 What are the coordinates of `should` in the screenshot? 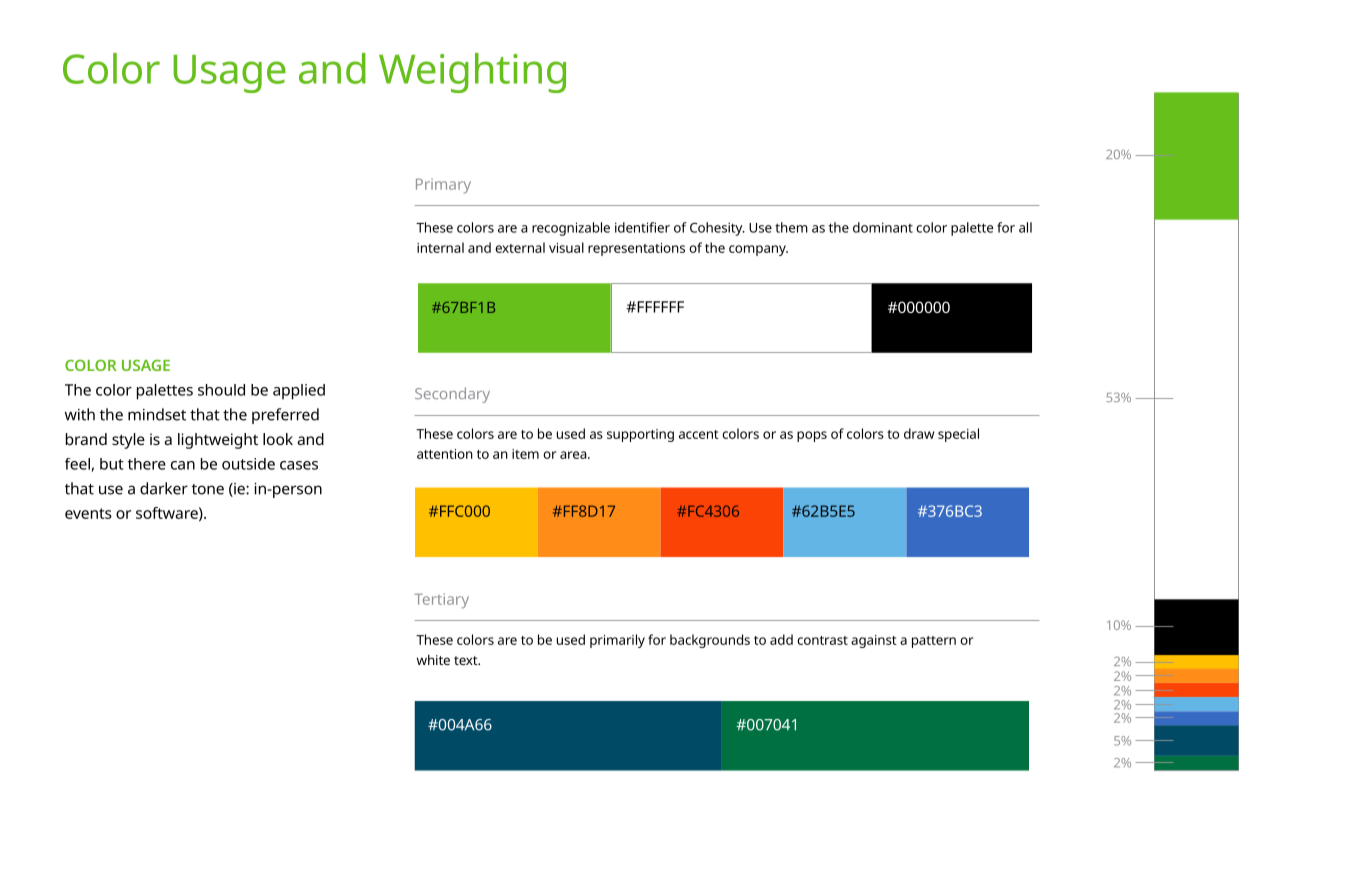 It's located at (221, 390).
